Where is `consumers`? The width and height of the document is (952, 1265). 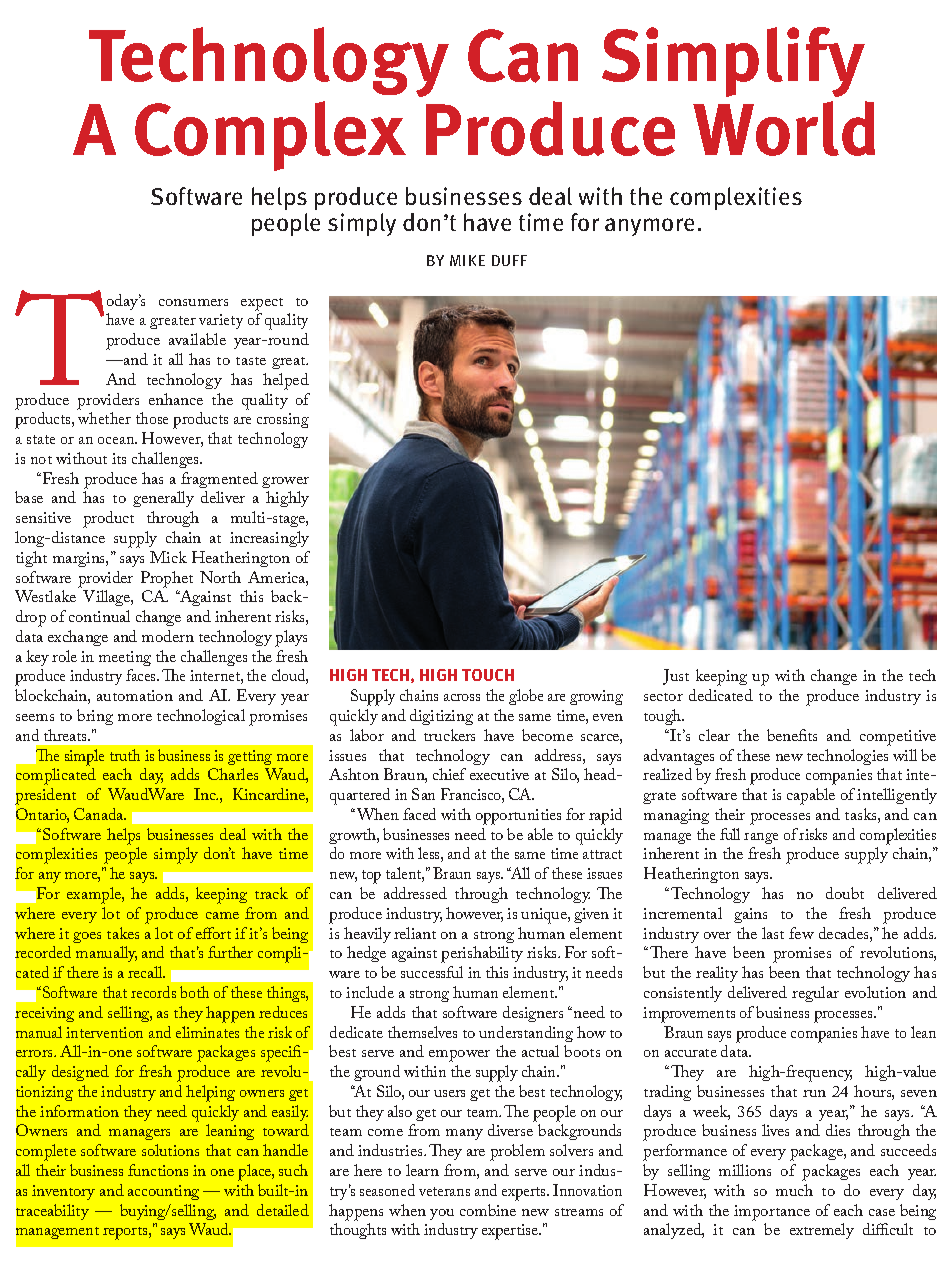 consumers is located at coordinates (193, 302).
